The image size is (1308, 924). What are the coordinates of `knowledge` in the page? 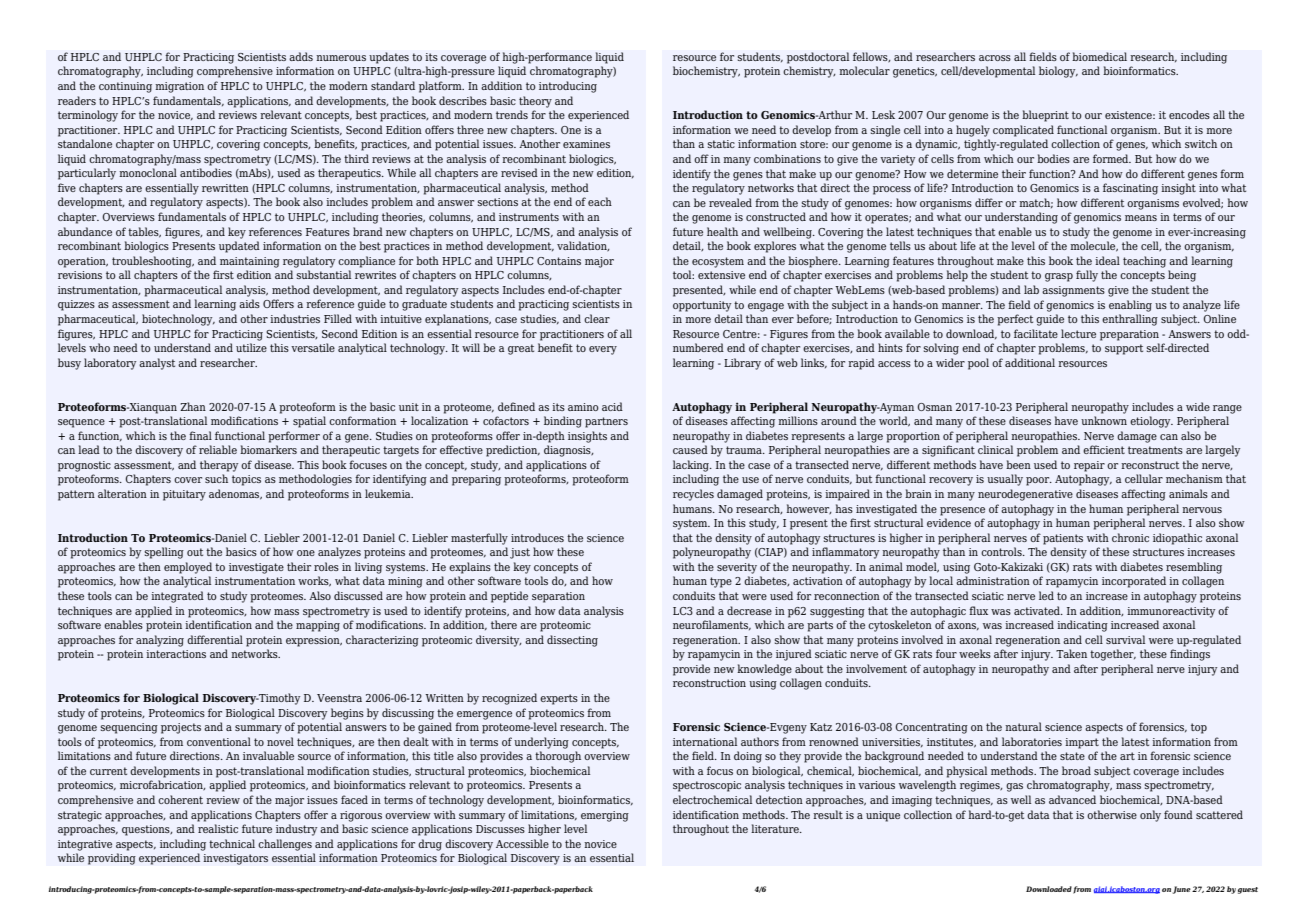 It's located at (764, 670).
